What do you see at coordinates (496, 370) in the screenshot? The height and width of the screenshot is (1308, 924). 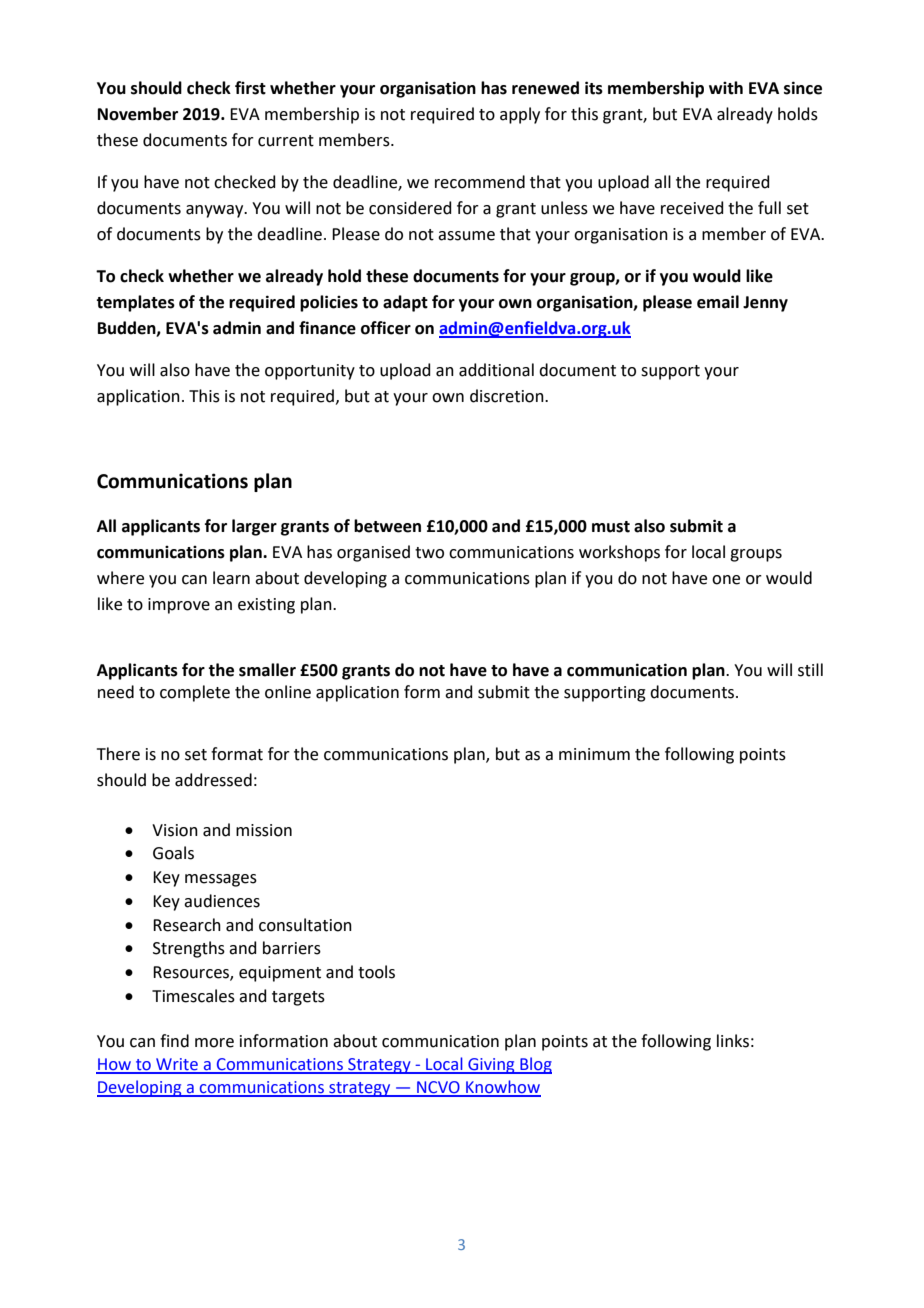 I see `additional` at bounding box center [496, 370].
